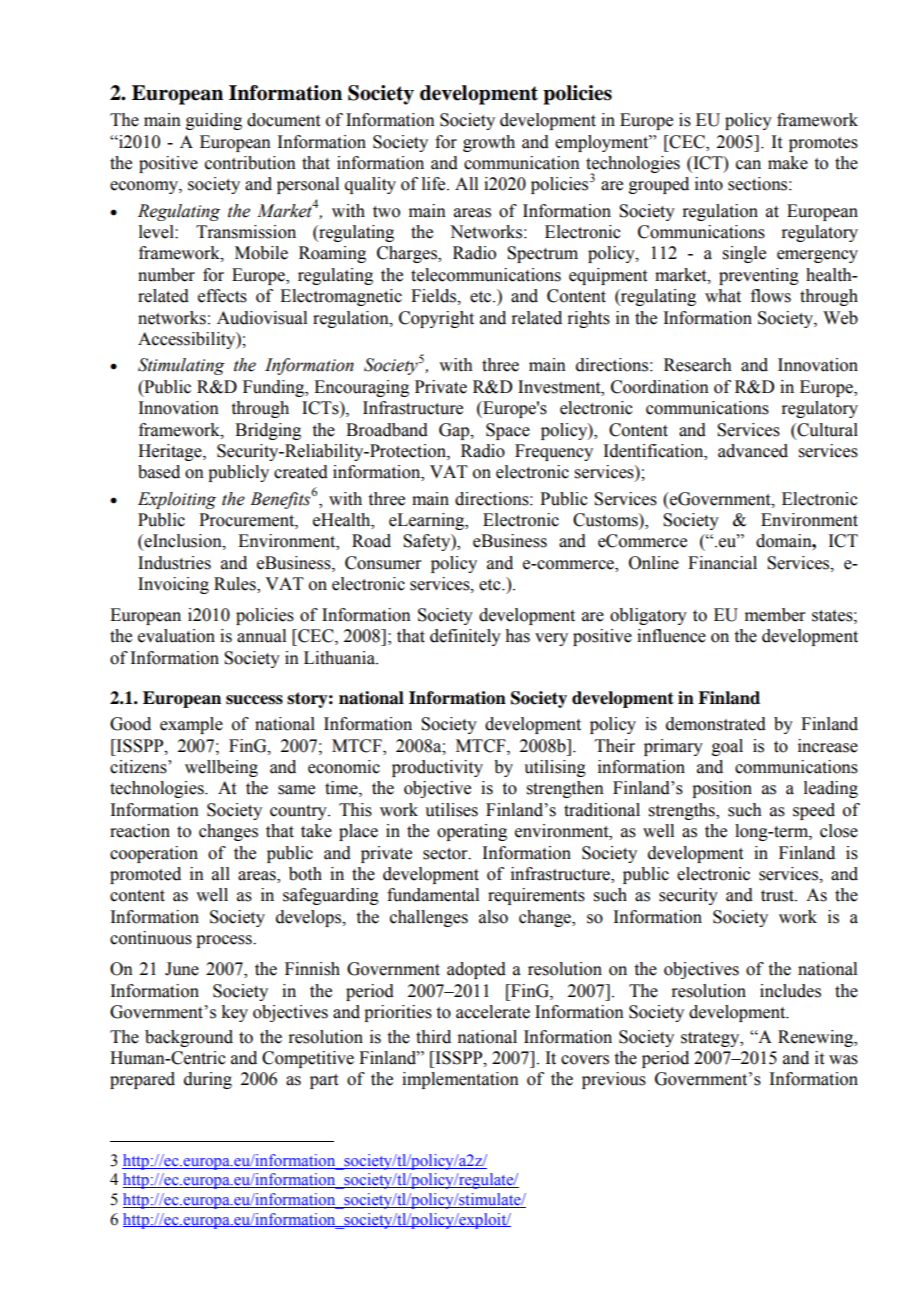 The height and width of the screenshot is (1308, 924). I want to click on contribution, so click(250, 163).
